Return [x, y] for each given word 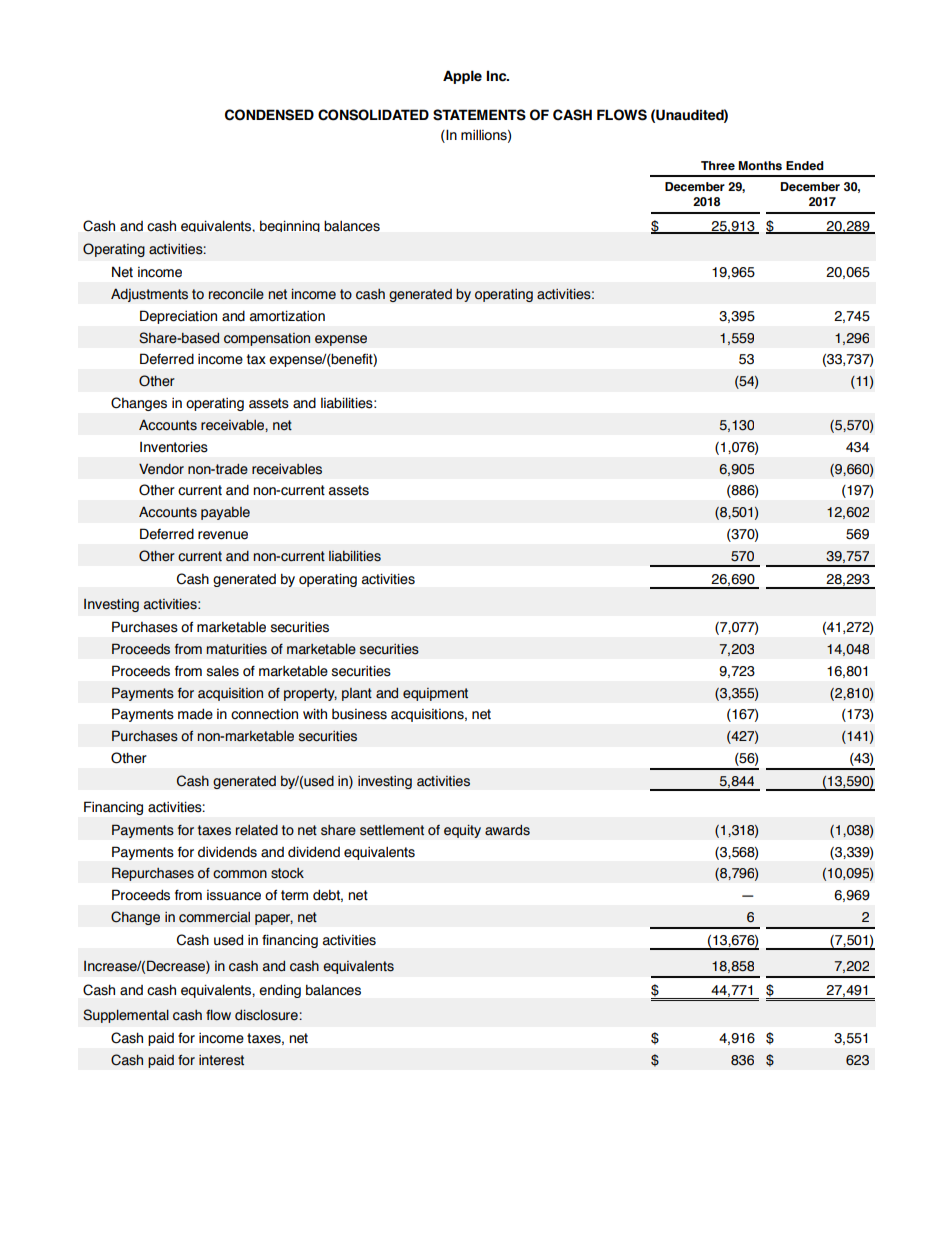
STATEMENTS [479, 115]
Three [718, 165]
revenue [223, 535]
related [257, 830]
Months [760, 166]
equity [462, 831]
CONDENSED [269, 115]
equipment [435, 694]
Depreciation [178, 317]
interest [221, 1060]
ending [280, 991]
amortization [287, 316]
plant [357, 694]
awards [507, 830]
